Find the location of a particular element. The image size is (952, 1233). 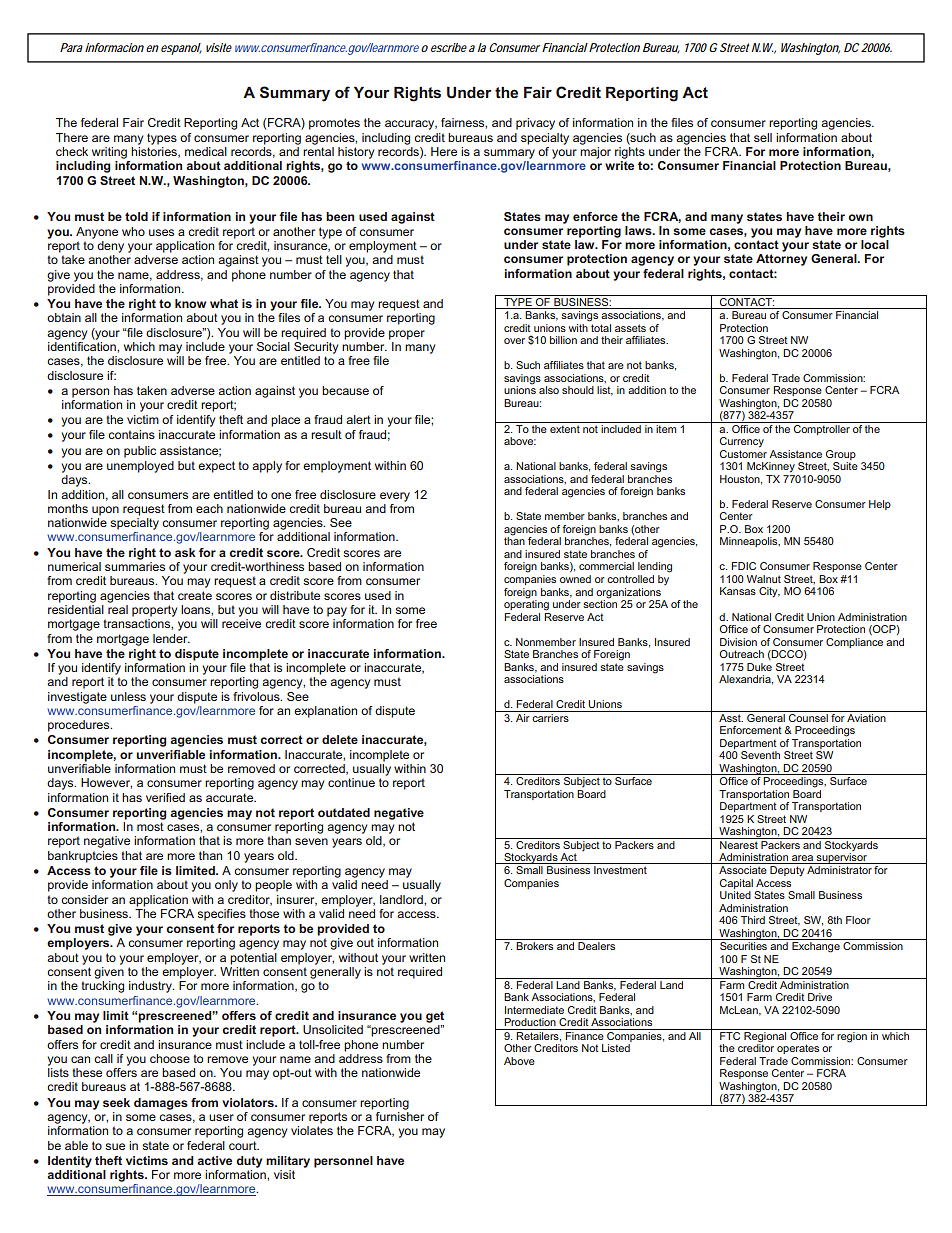

Comptroller is located at coordinates (822, 428).
